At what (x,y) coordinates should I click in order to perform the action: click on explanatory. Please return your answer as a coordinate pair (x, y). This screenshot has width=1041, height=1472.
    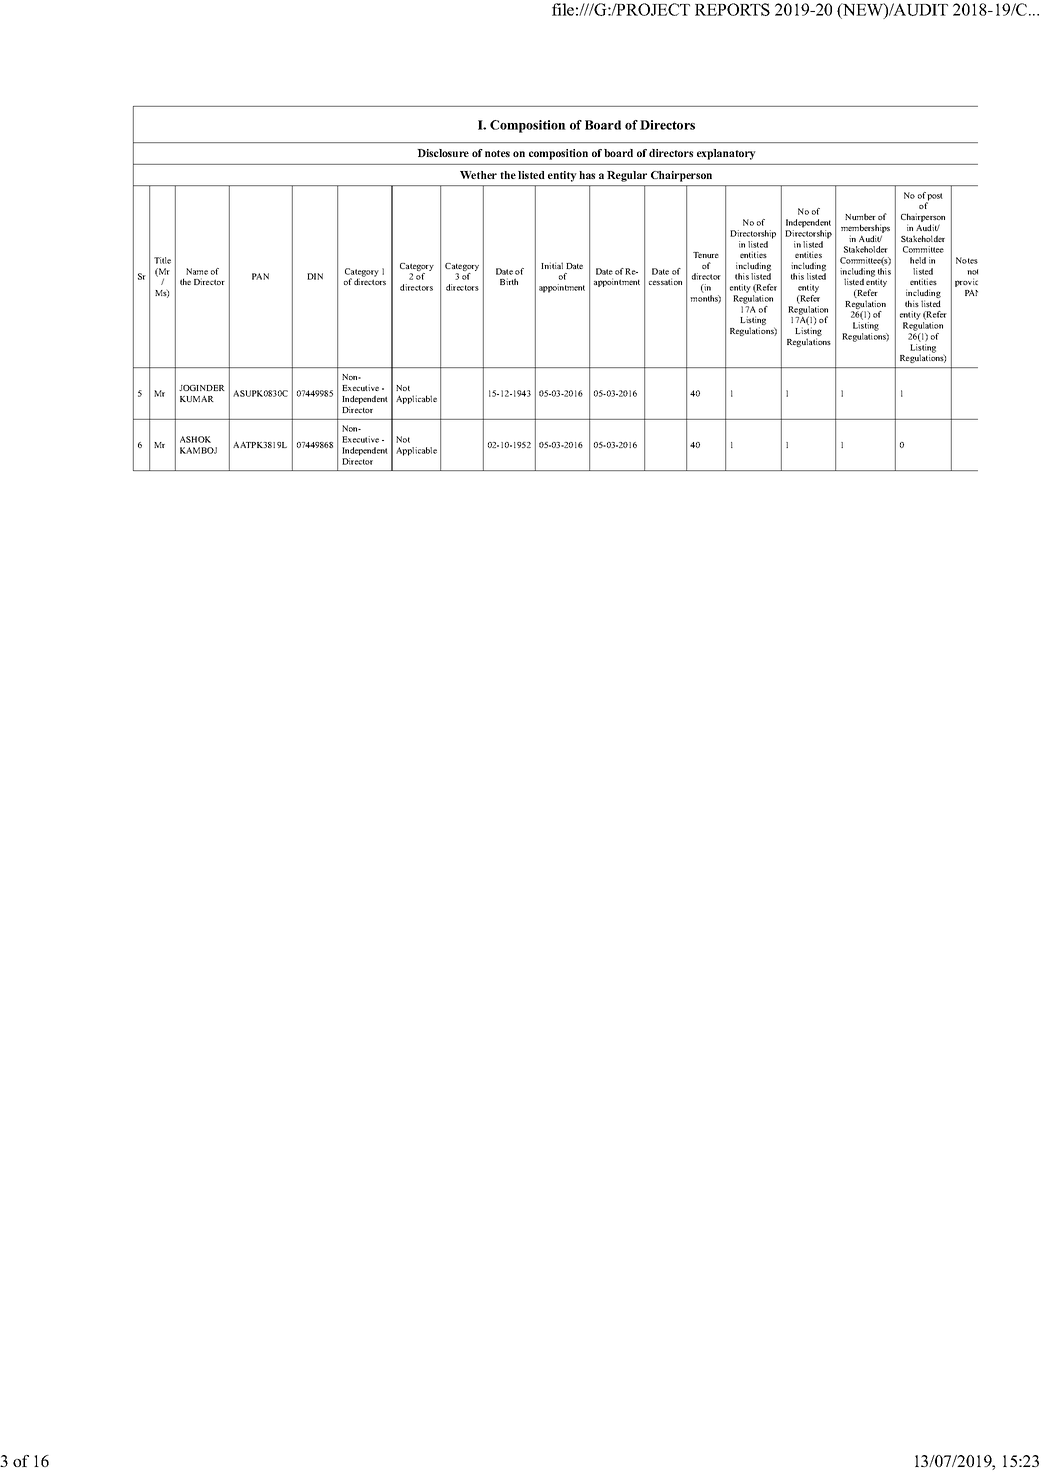
    Looking at the image, I should click on (726, 154).
